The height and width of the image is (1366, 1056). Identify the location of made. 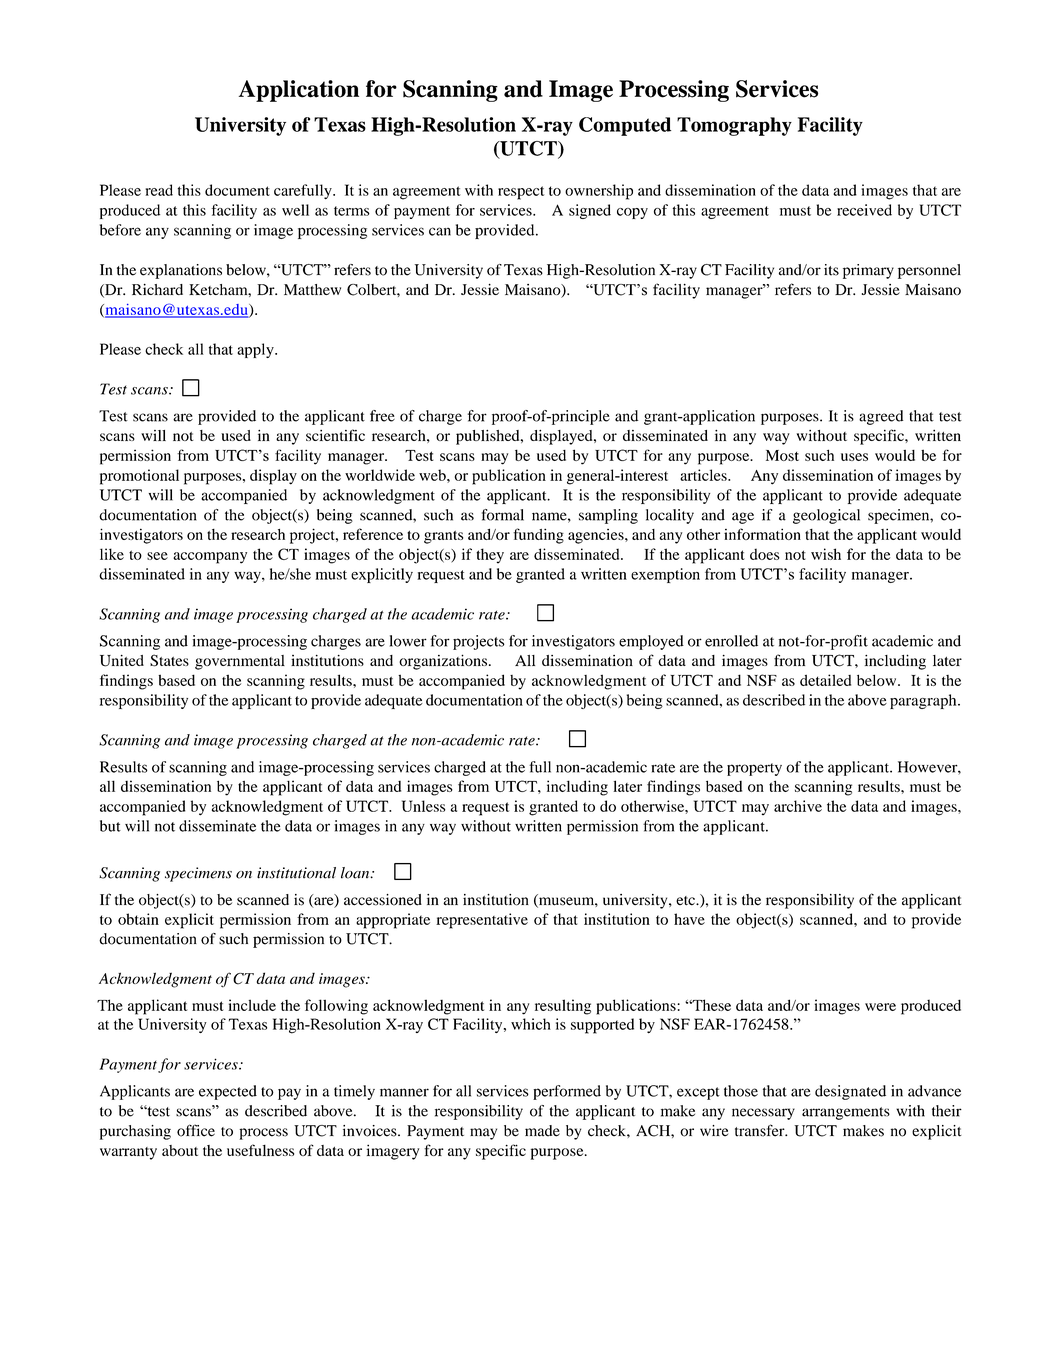
(542, 1131).
